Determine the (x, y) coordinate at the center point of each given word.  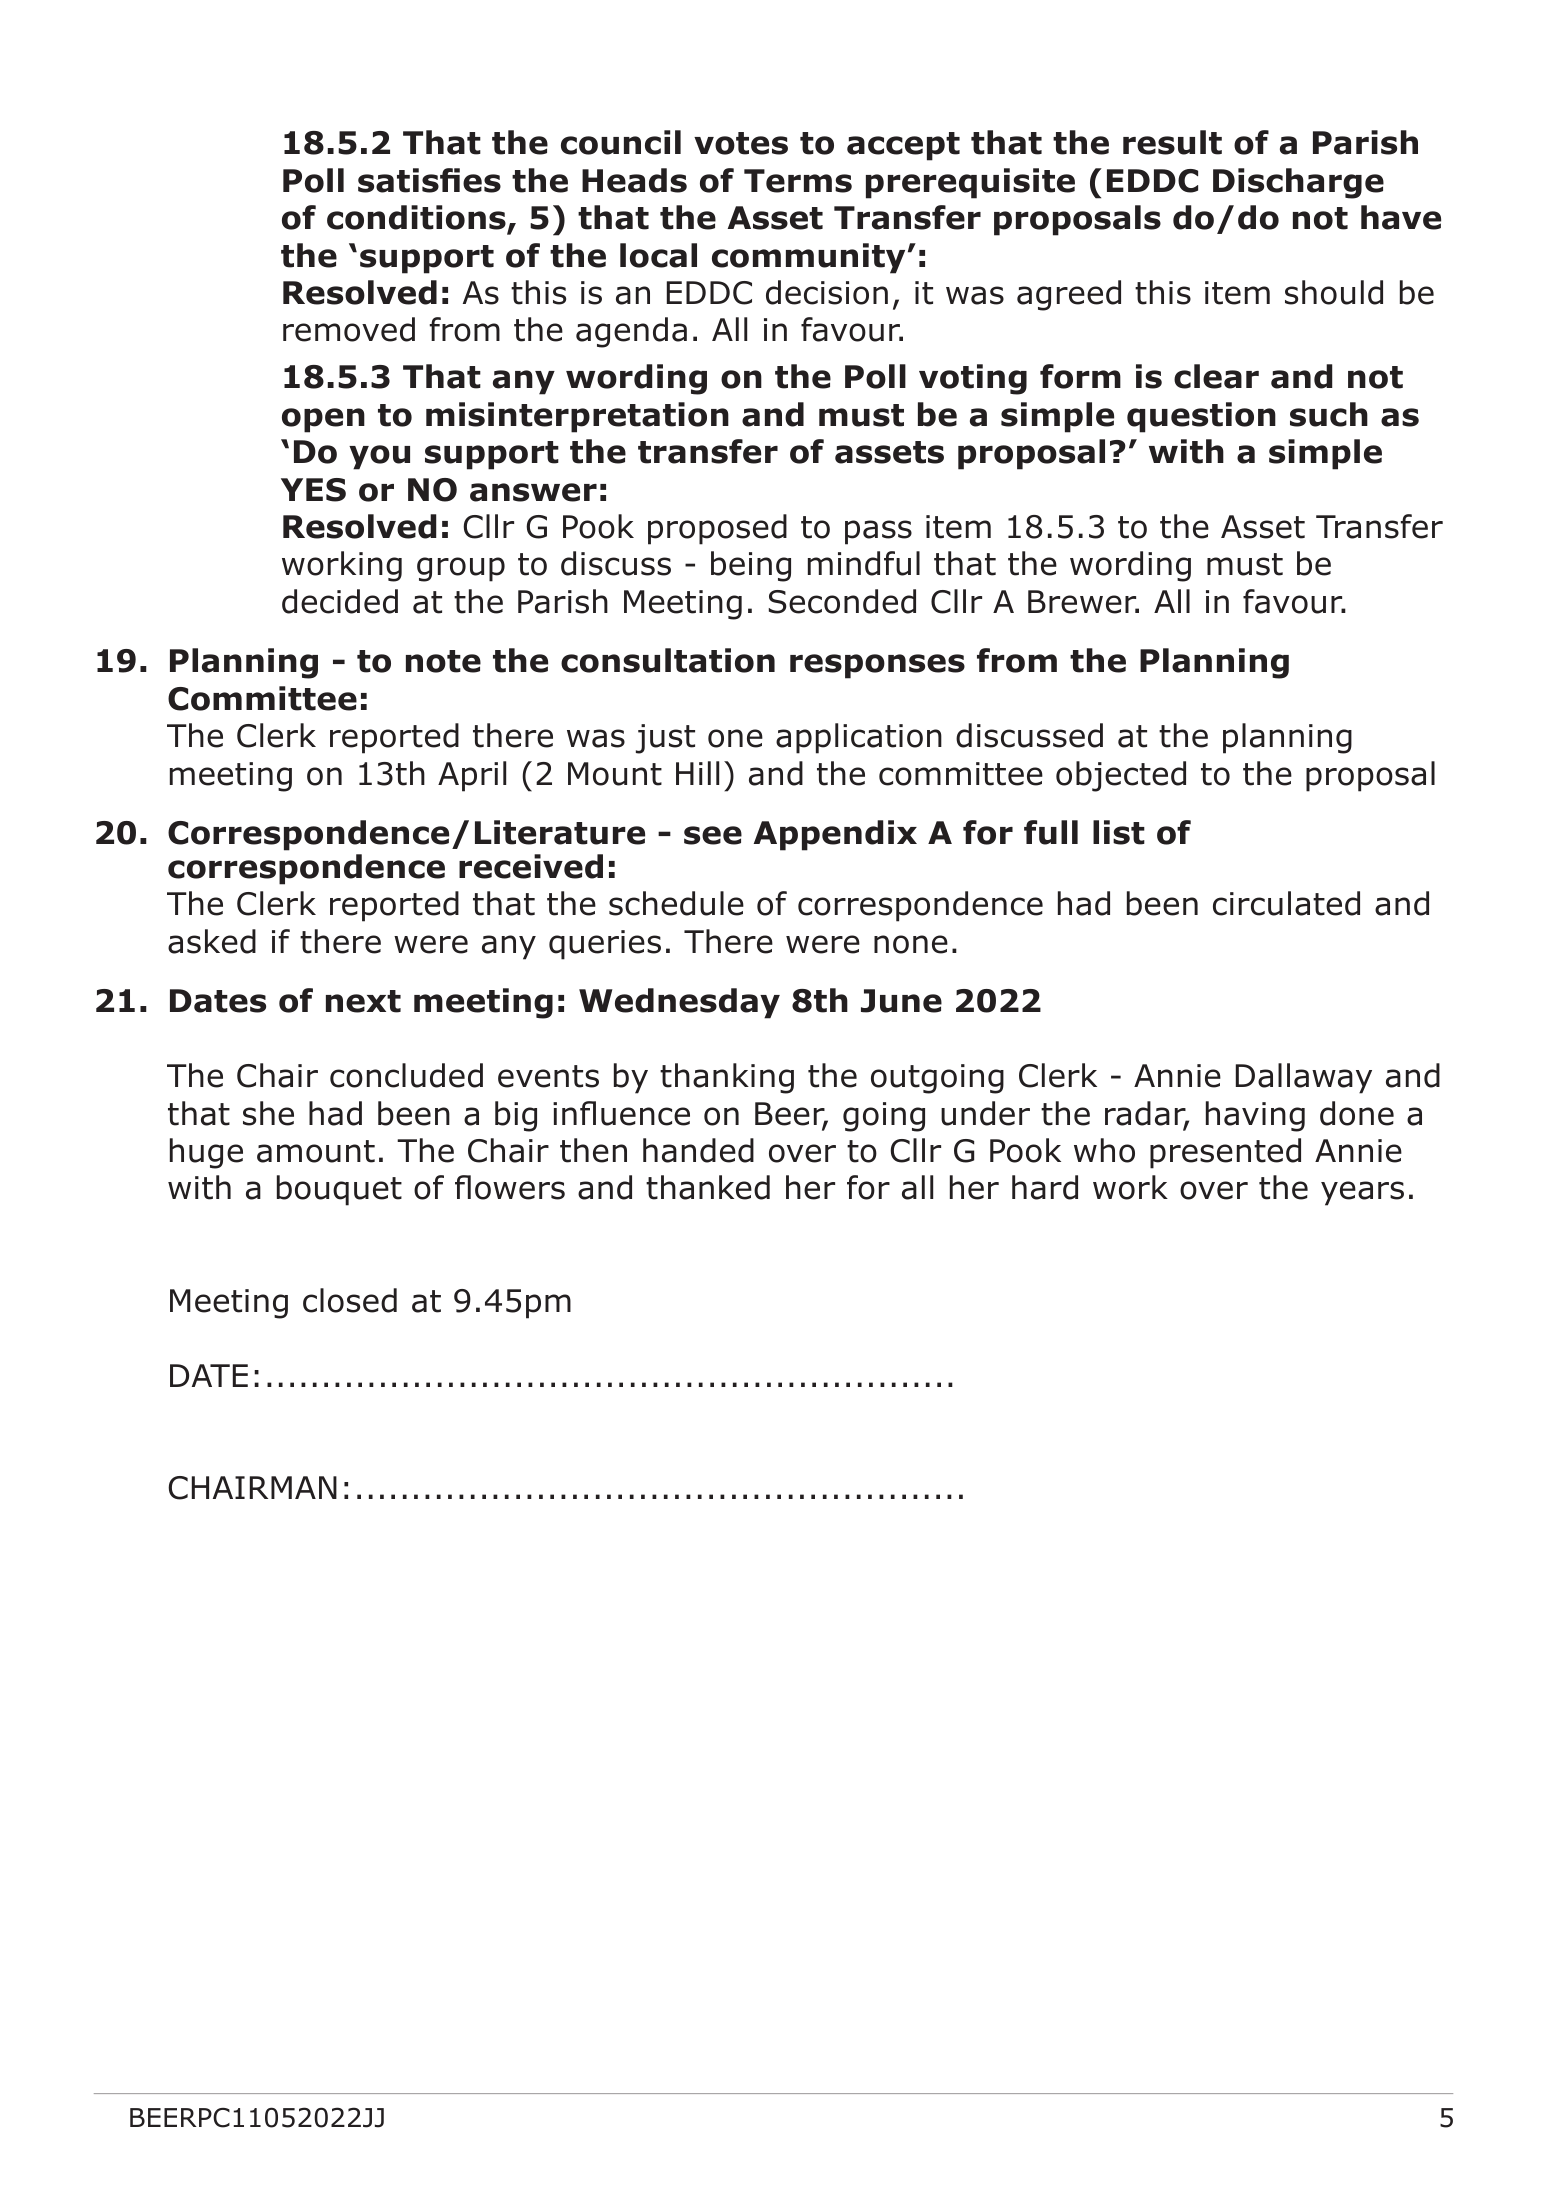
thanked (708, 1187)
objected (1121, 776)
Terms (798, 181)
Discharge (1298, 183)
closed (350, 1300)
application (859, 738)
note (443, 661)
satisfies (429, 180)
